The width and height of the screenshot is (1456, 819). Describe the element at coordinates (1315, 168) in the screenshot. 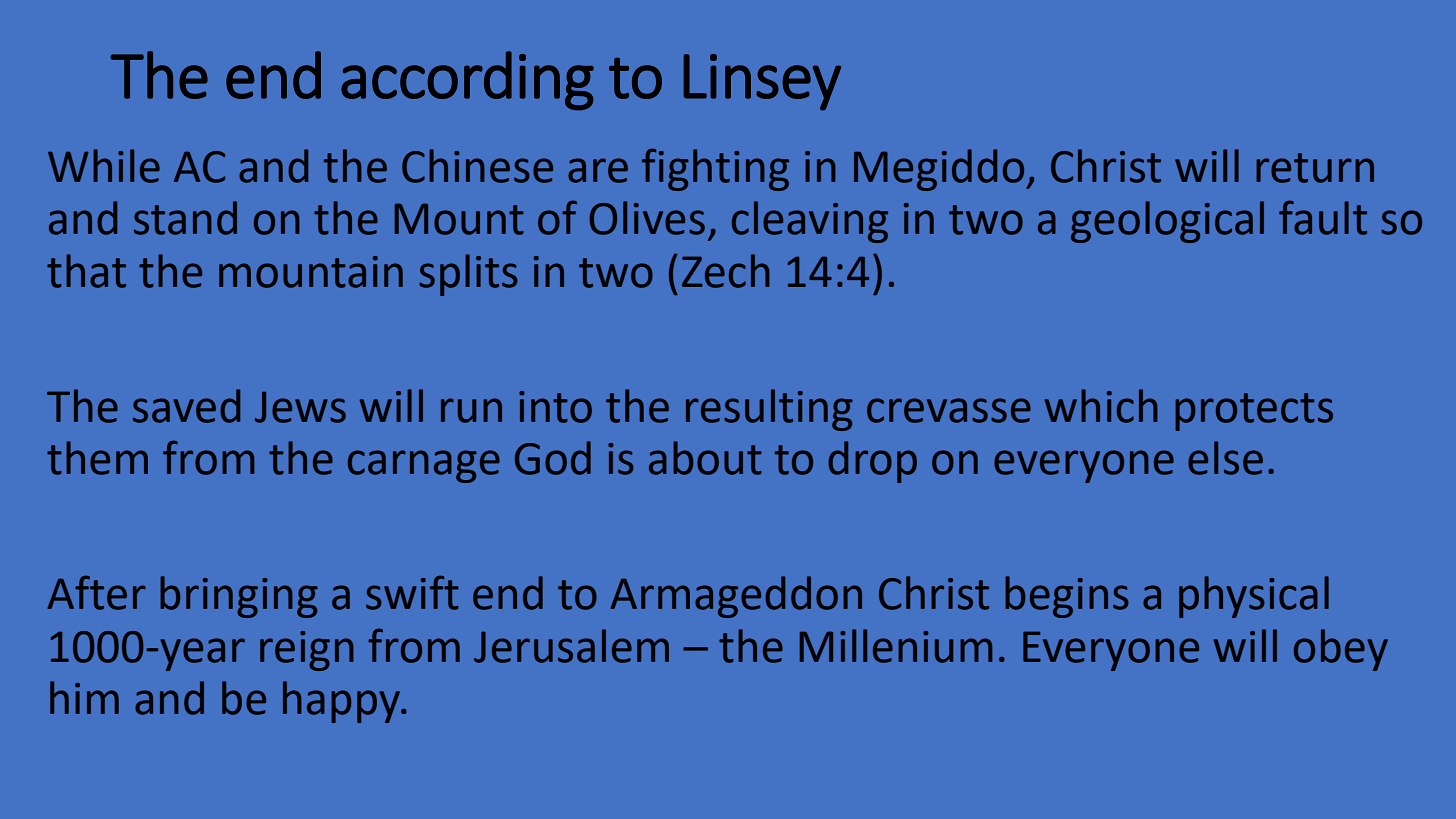

I see `return` at that location.
